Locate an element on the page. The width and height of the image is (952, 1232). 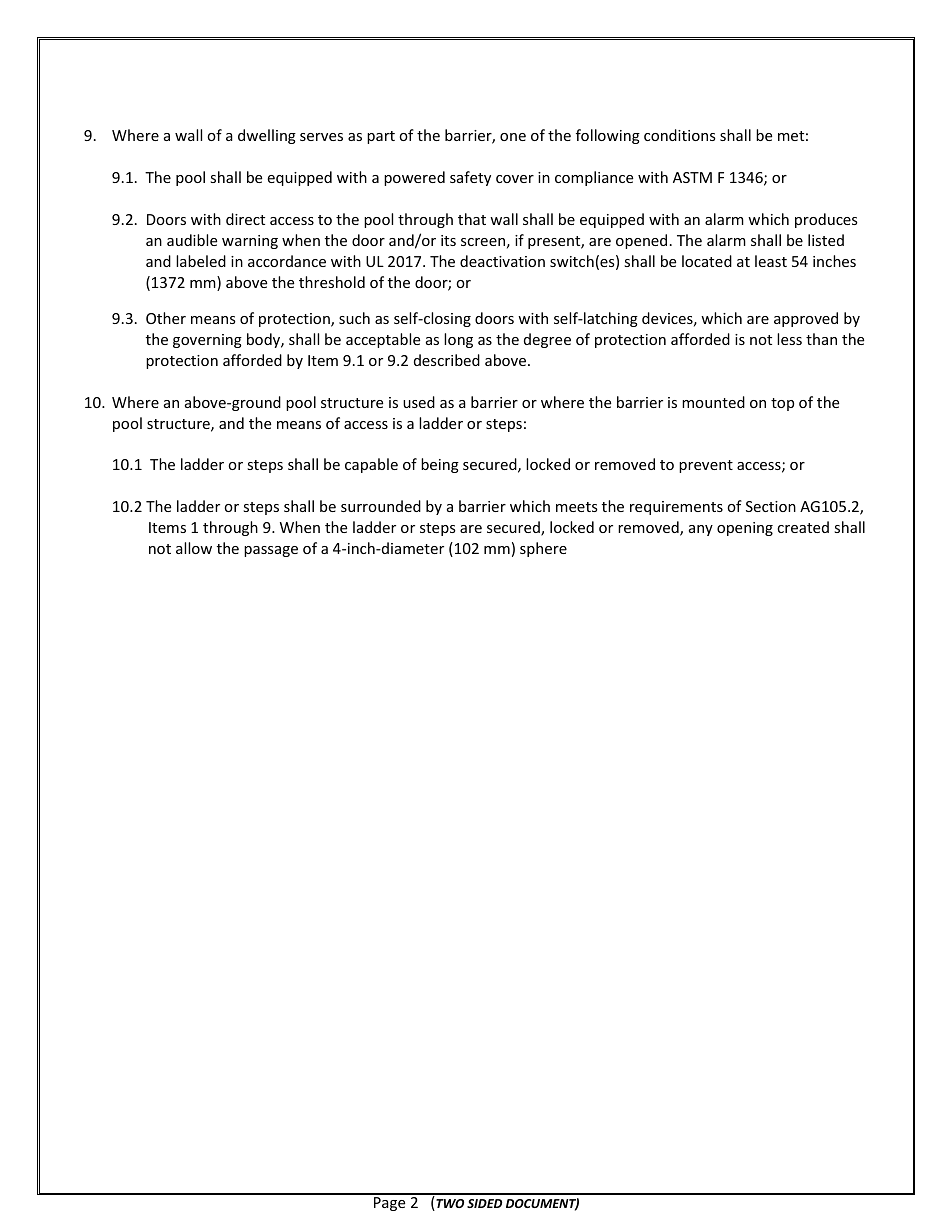
being is located at coordinates (440, 465).
